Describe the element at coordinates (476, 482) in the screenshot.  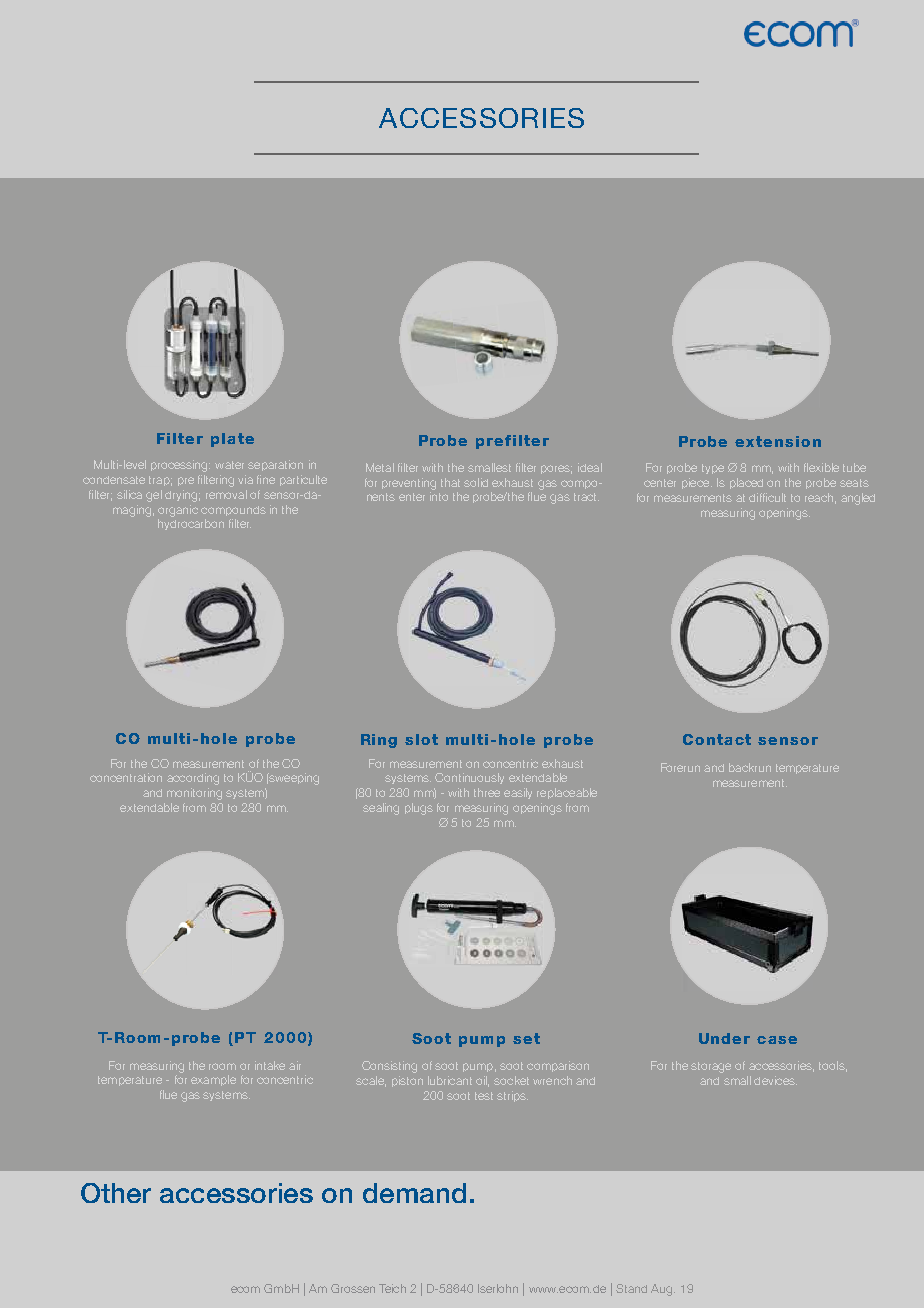
I see `solid` at that location.
